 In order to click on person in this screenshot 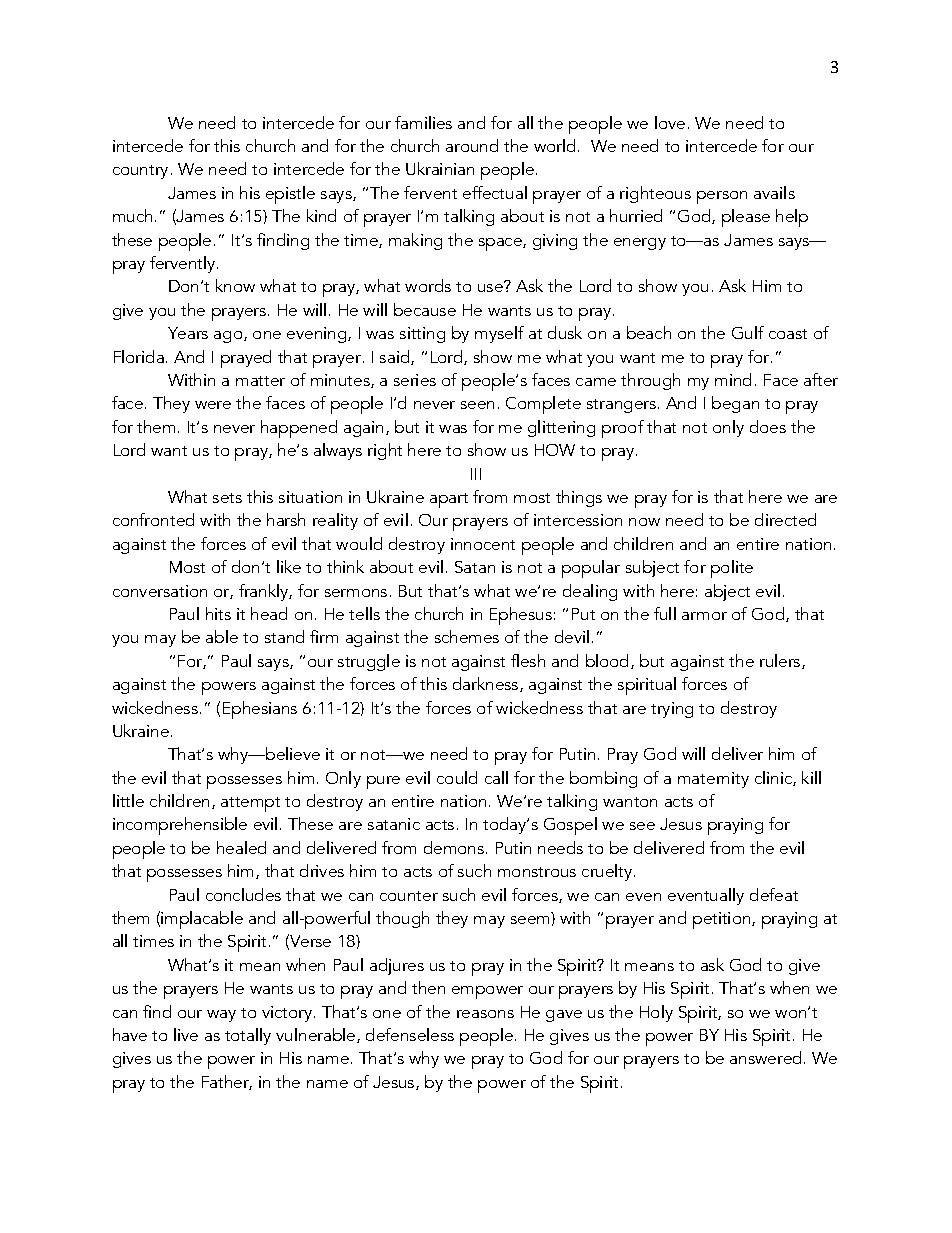, I will do `click(722, 197)`.
